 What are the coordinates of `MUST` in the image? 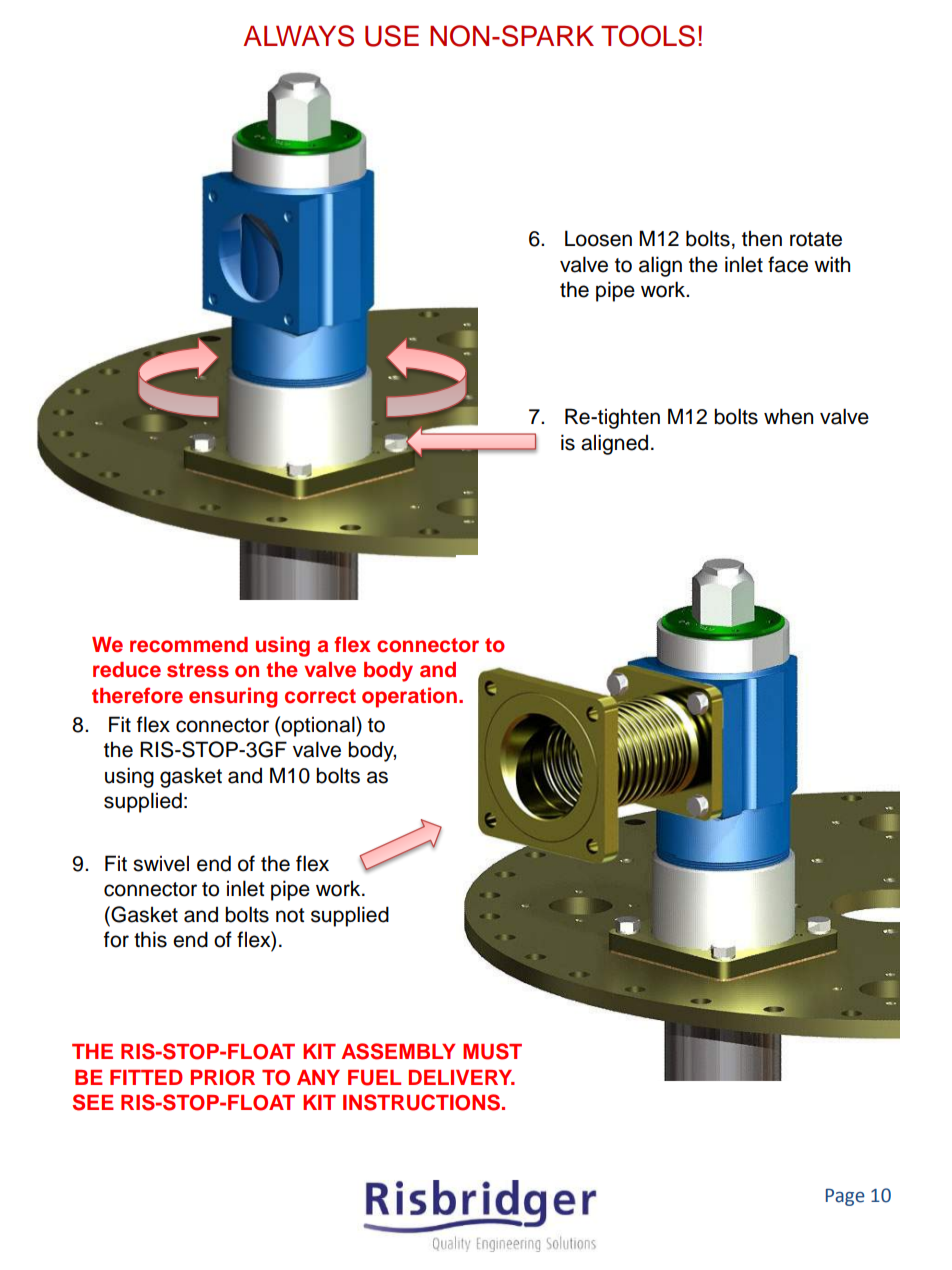 It's located at (492, 1051).
